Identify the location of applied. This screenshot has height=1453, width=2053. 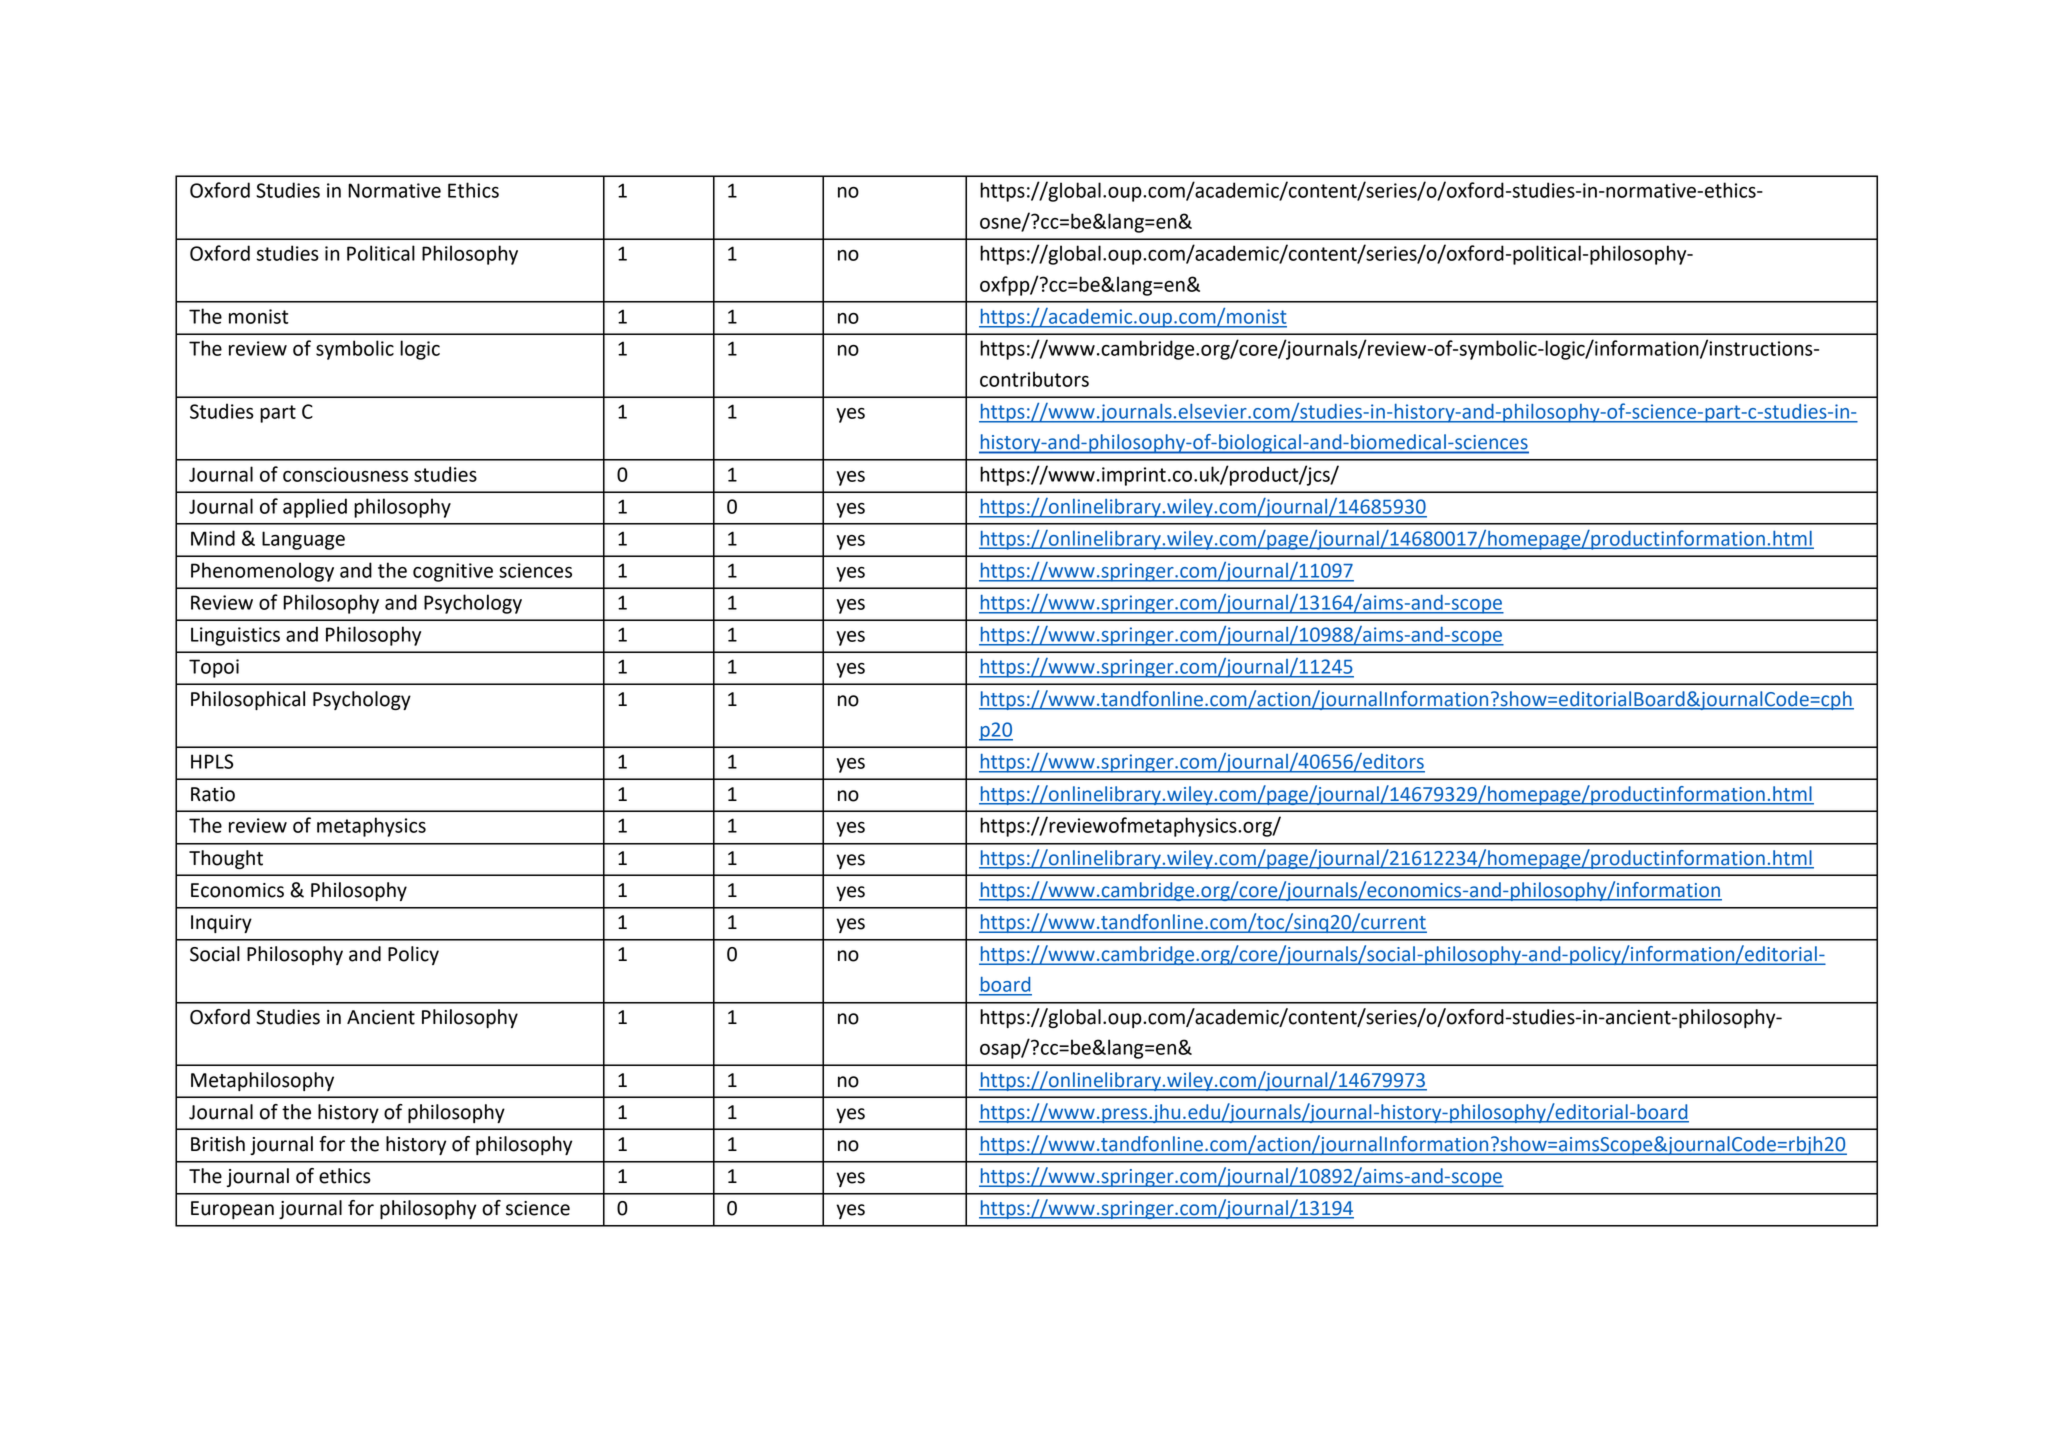
(315, 508).
